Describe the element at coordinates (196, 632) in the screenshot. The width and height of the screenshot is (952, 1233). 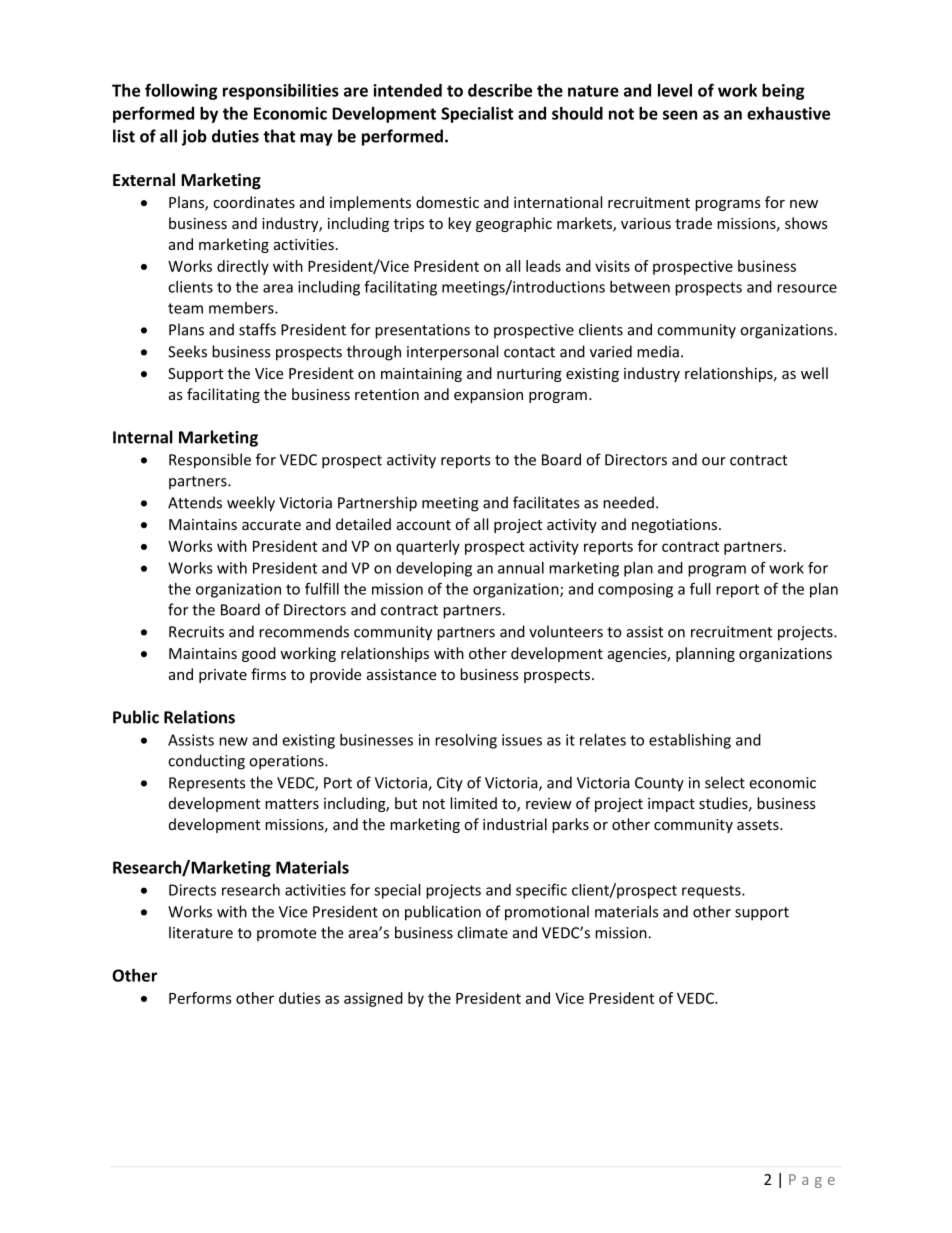
I see `Recruits` at that location.
